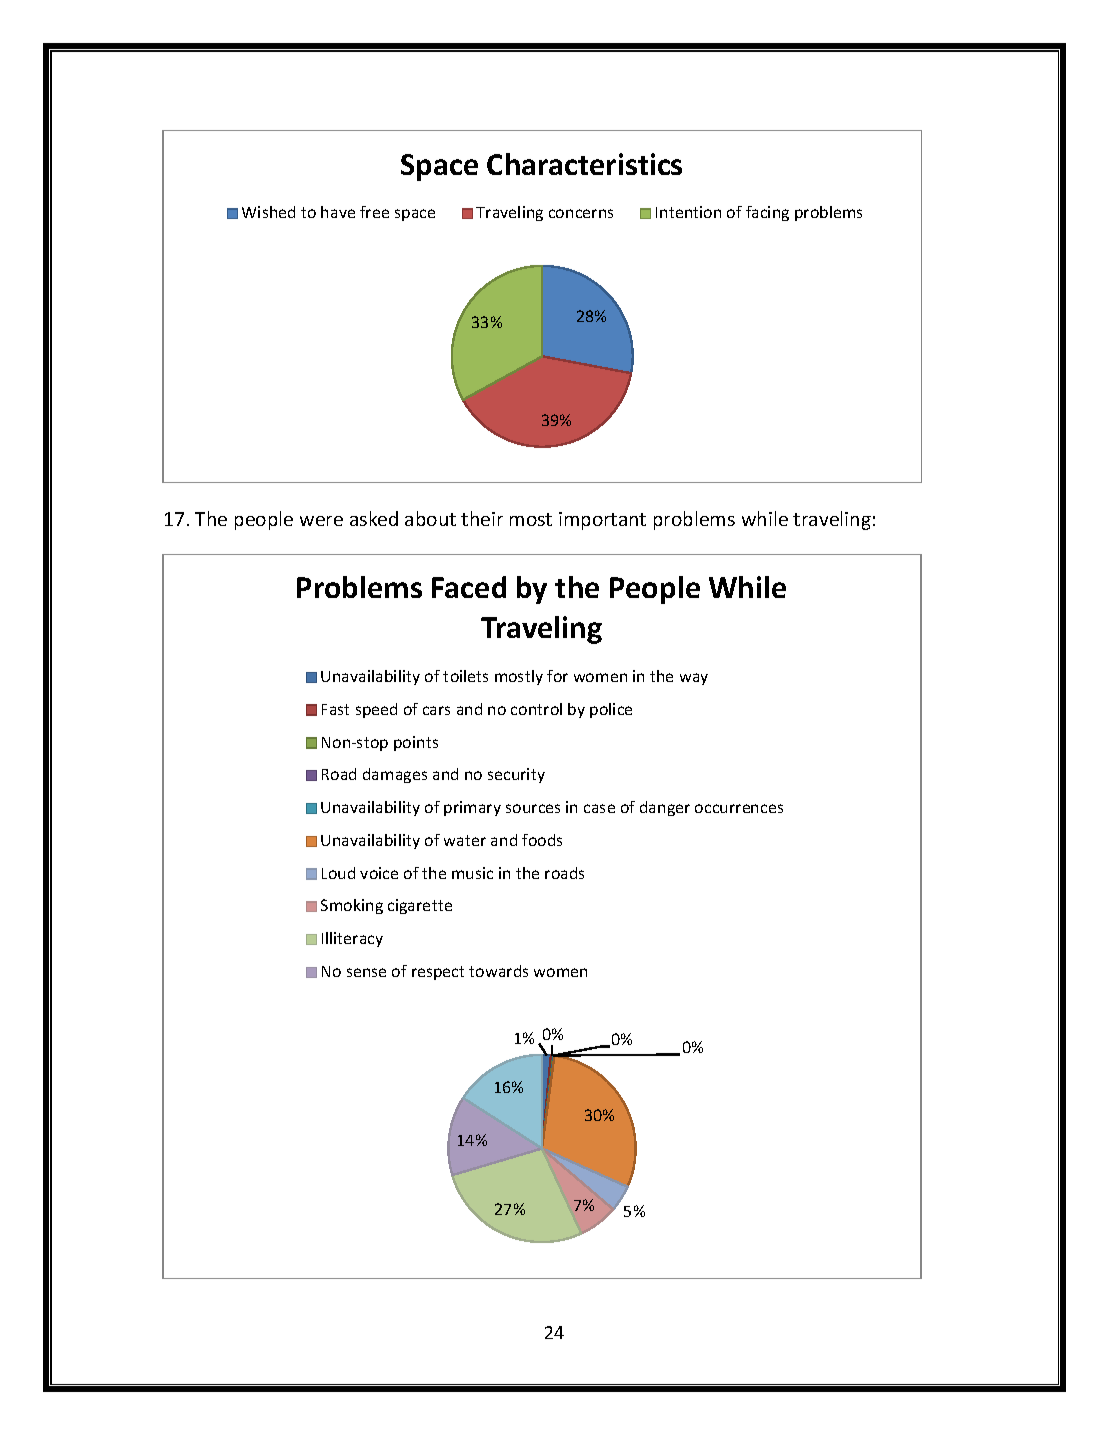  What do you see at coordinates (688, 212) in the image?
I see `Intention` at bounding box center [688, 212].
